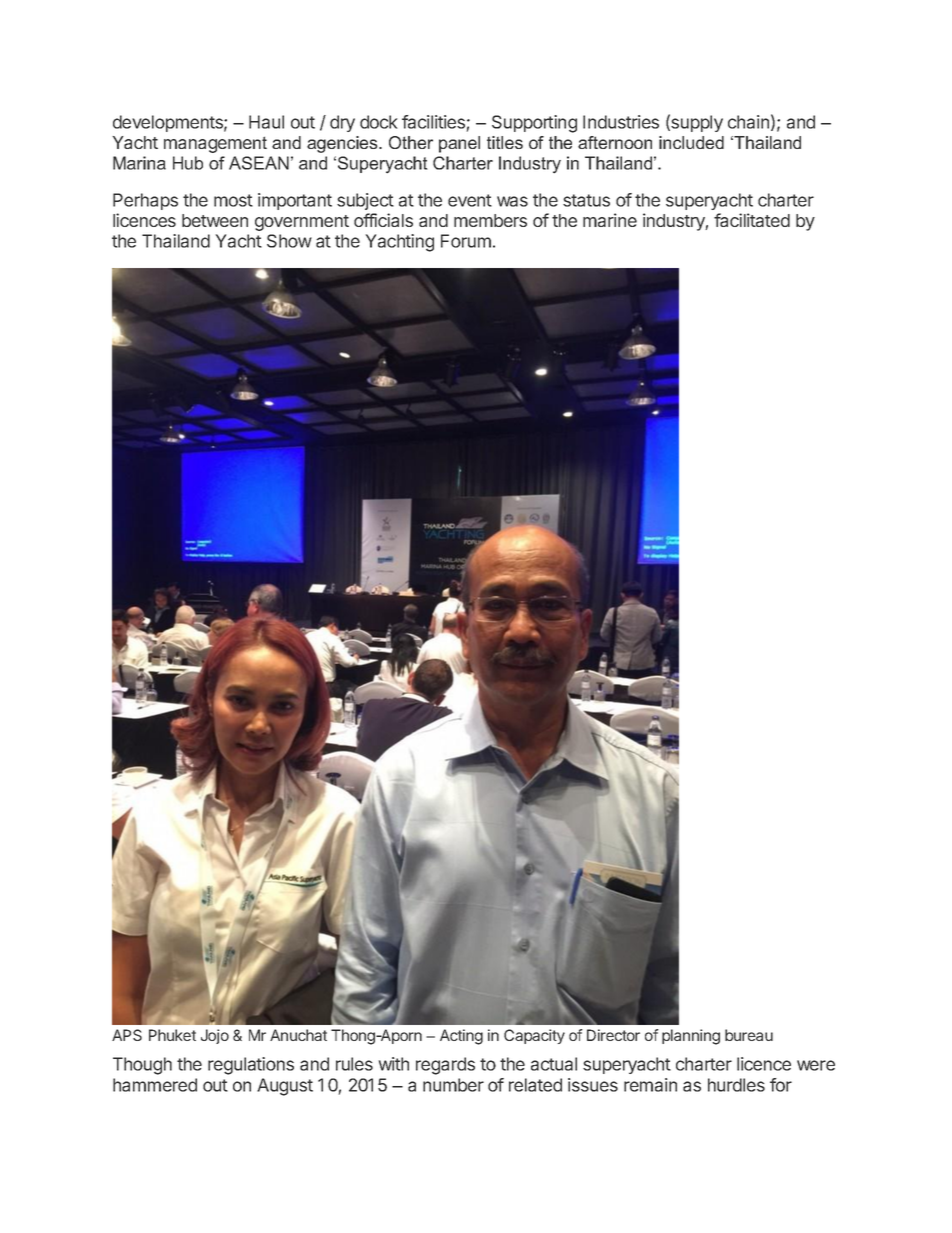 Image resolution: width=952 pixels, height=1233 pixels. What do you see at coordinates (490, 220) in the screenshot?
I see `members` at bounding box center [490, 220].
